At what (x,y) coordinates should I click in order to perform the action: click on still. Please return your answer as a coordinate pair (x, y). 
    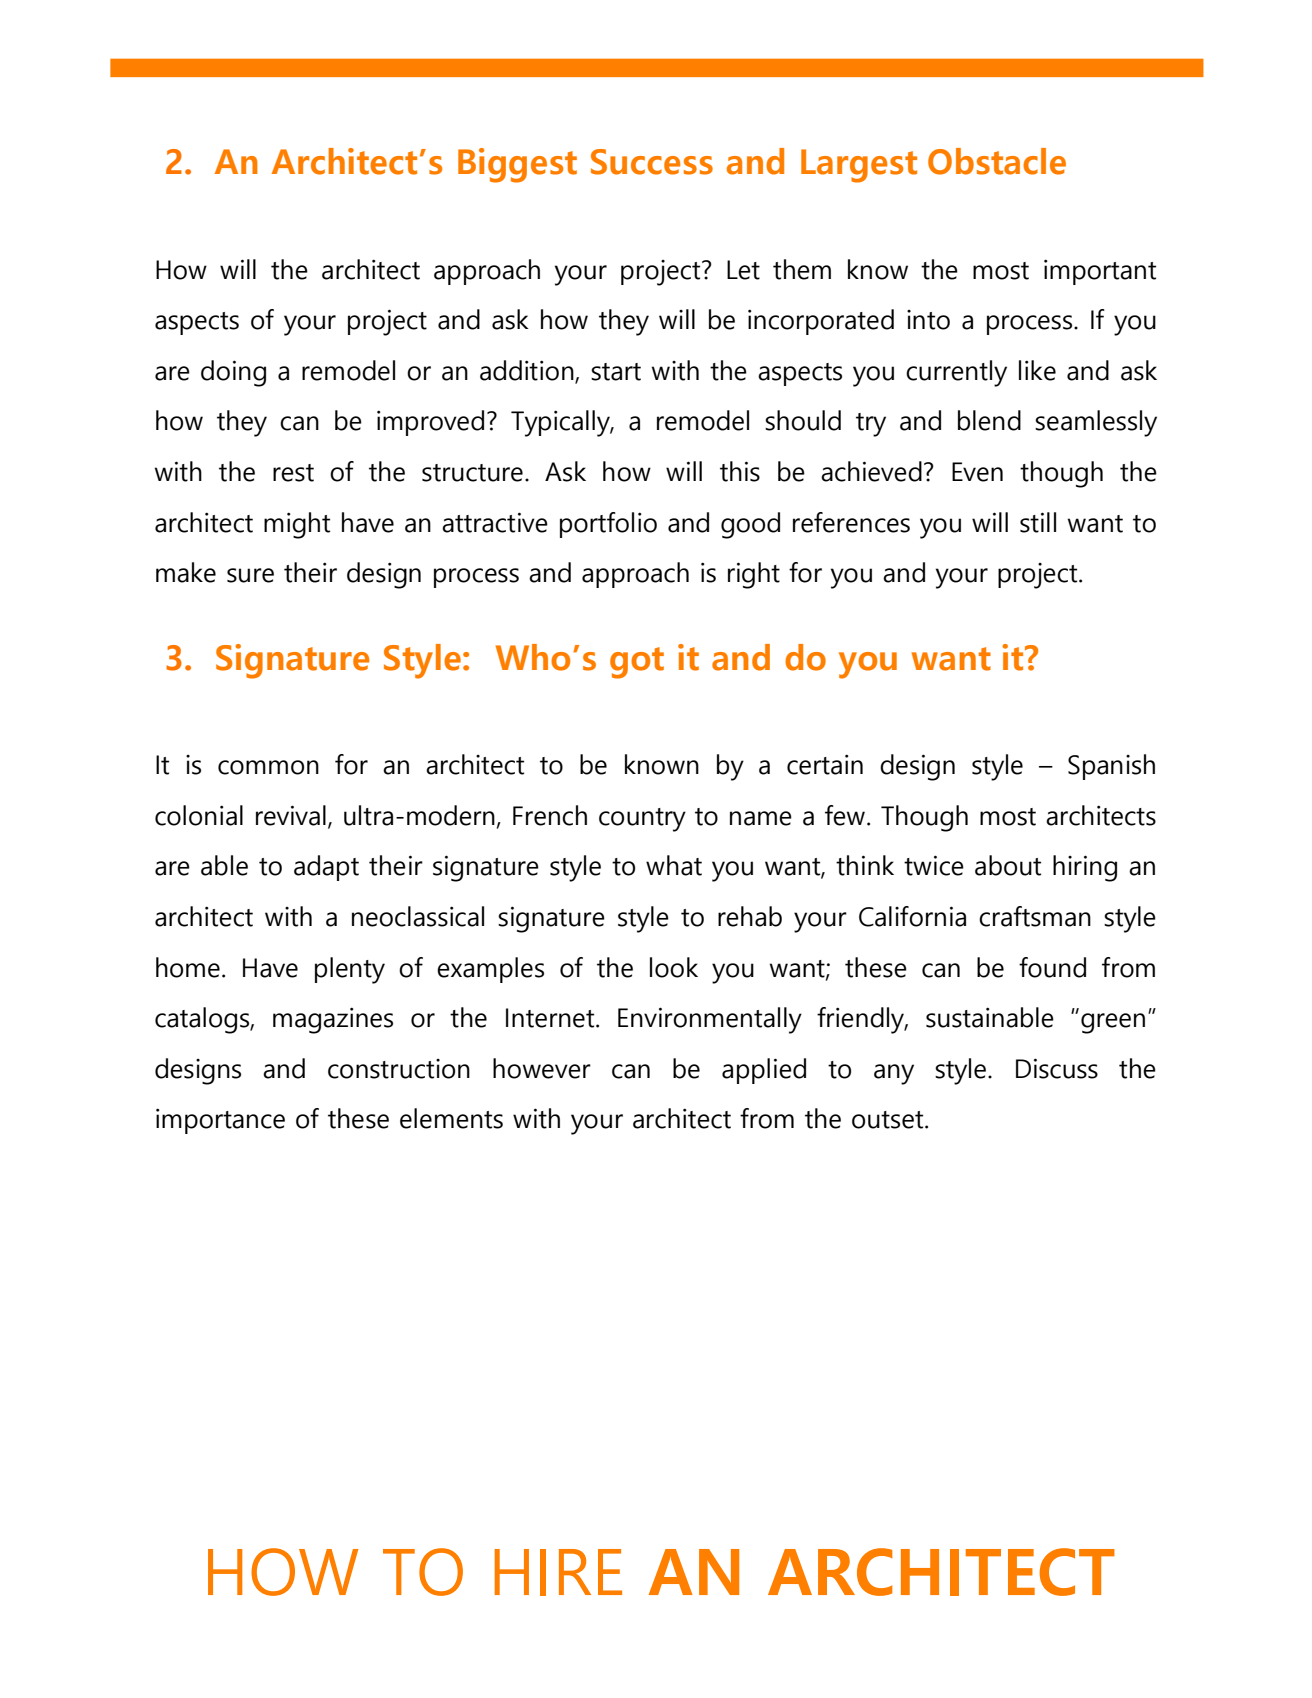
    Looking at the image, I should click on (1038, 522).
